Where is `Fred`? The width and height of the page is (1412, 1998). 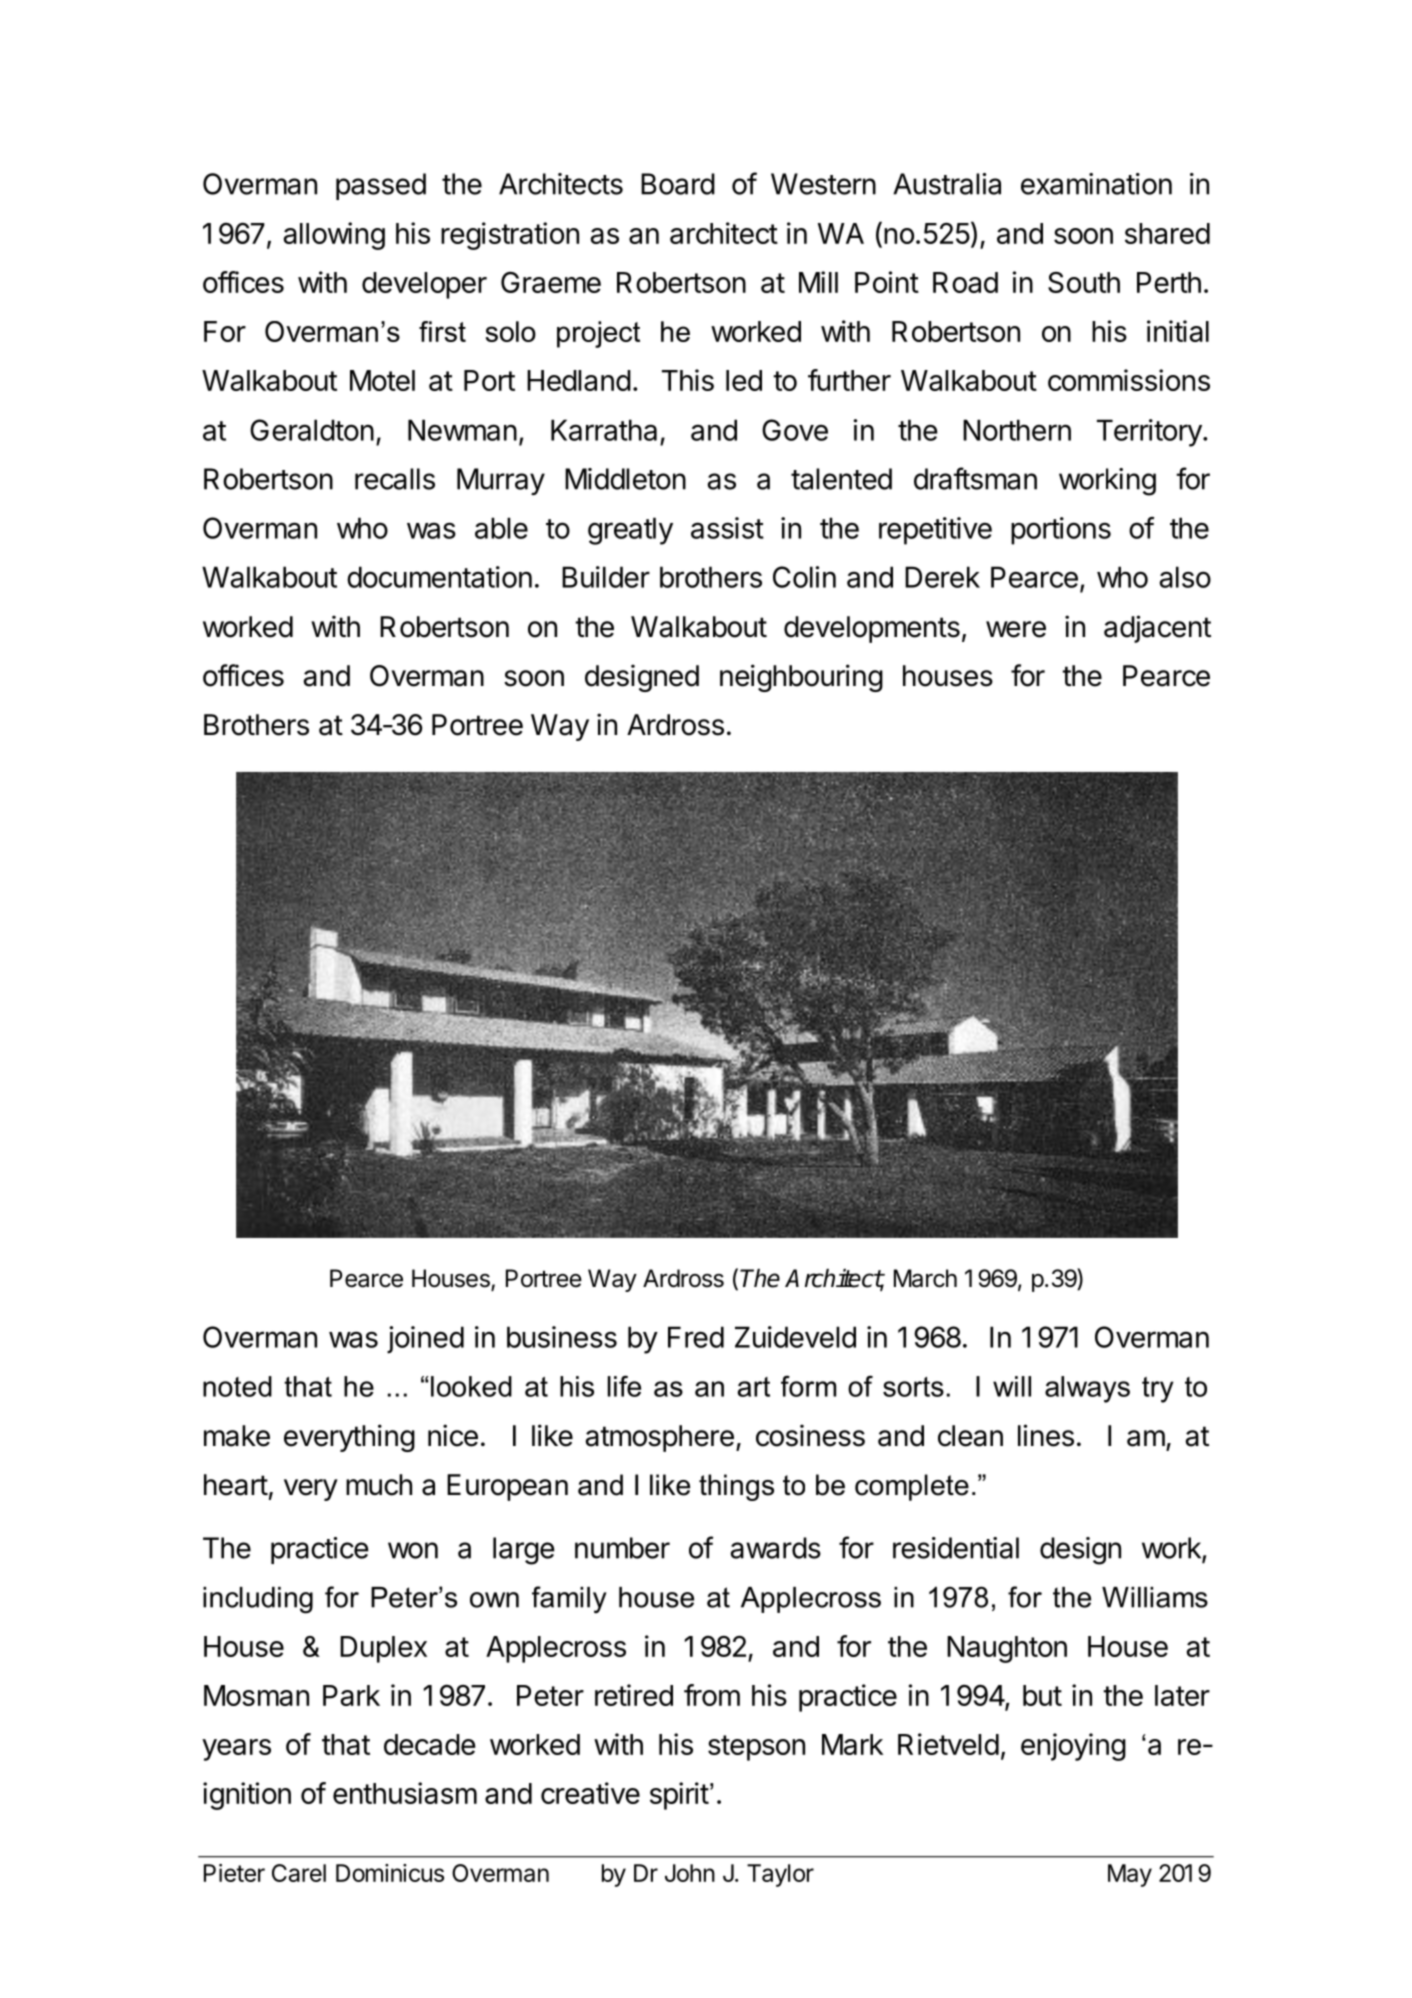
Fred is located at coordinates (696, 1337).
